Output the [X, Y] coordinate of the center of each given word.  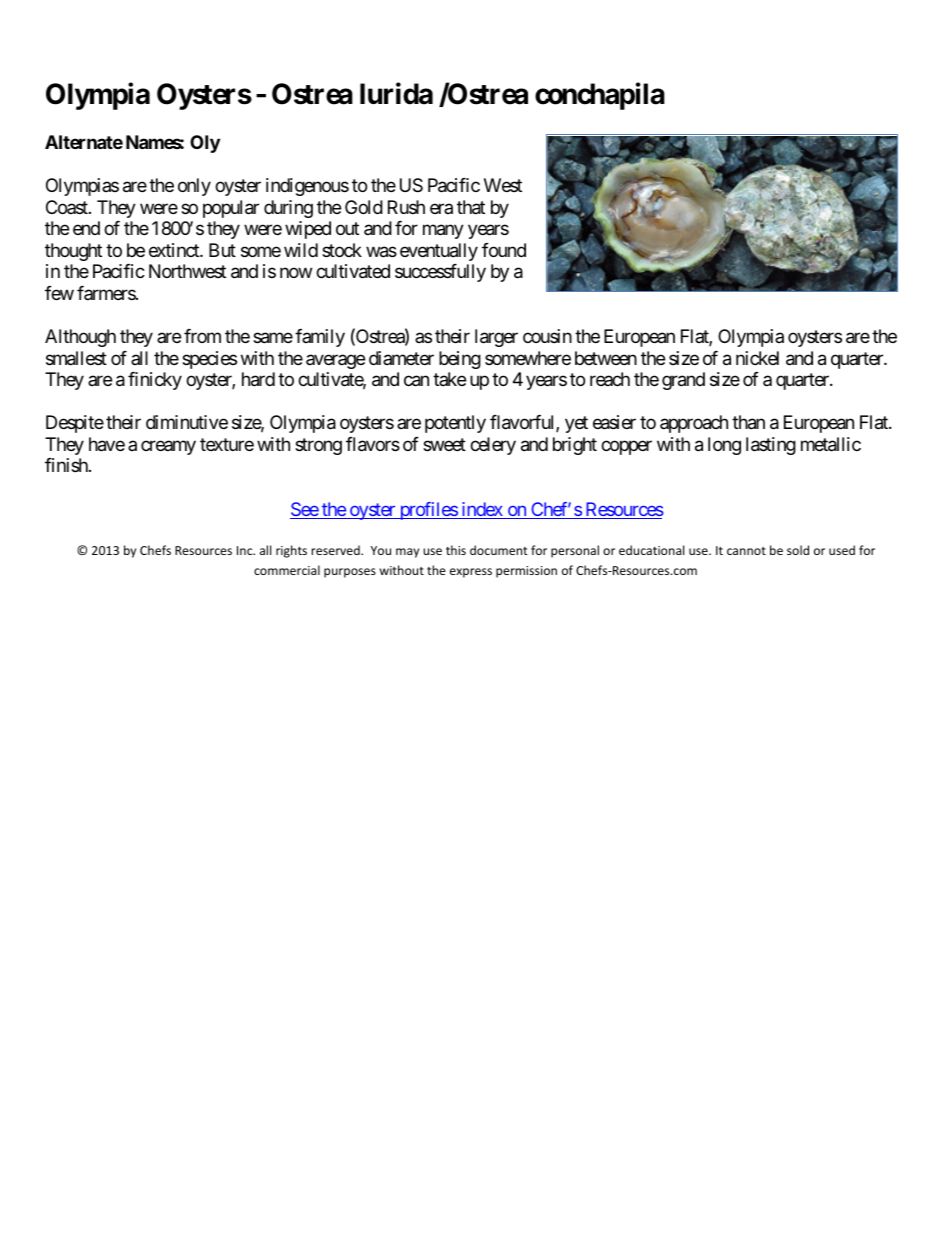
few [59, 293]
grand [683, 381]
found [504, 250]
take [449, 379]
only [194, 187]
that [471, 207]
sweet [444, 444]
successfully [440, 273]
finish [67, 465]
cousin [547, 336]
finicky [155, 381]
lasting [771, 446]
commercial [287, 570]
